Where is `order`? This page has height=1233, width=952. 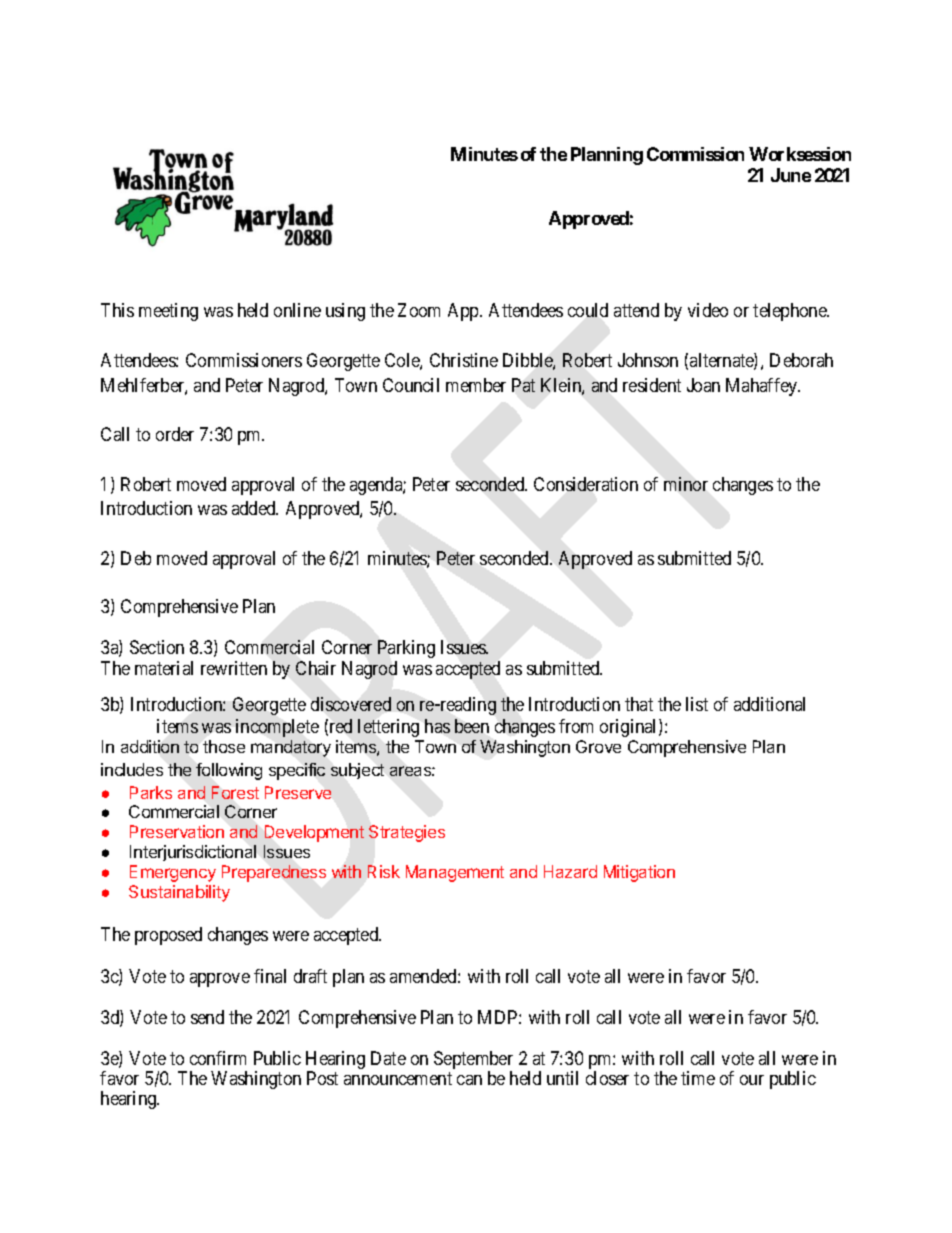
order is located at coordinates (175, 434).
